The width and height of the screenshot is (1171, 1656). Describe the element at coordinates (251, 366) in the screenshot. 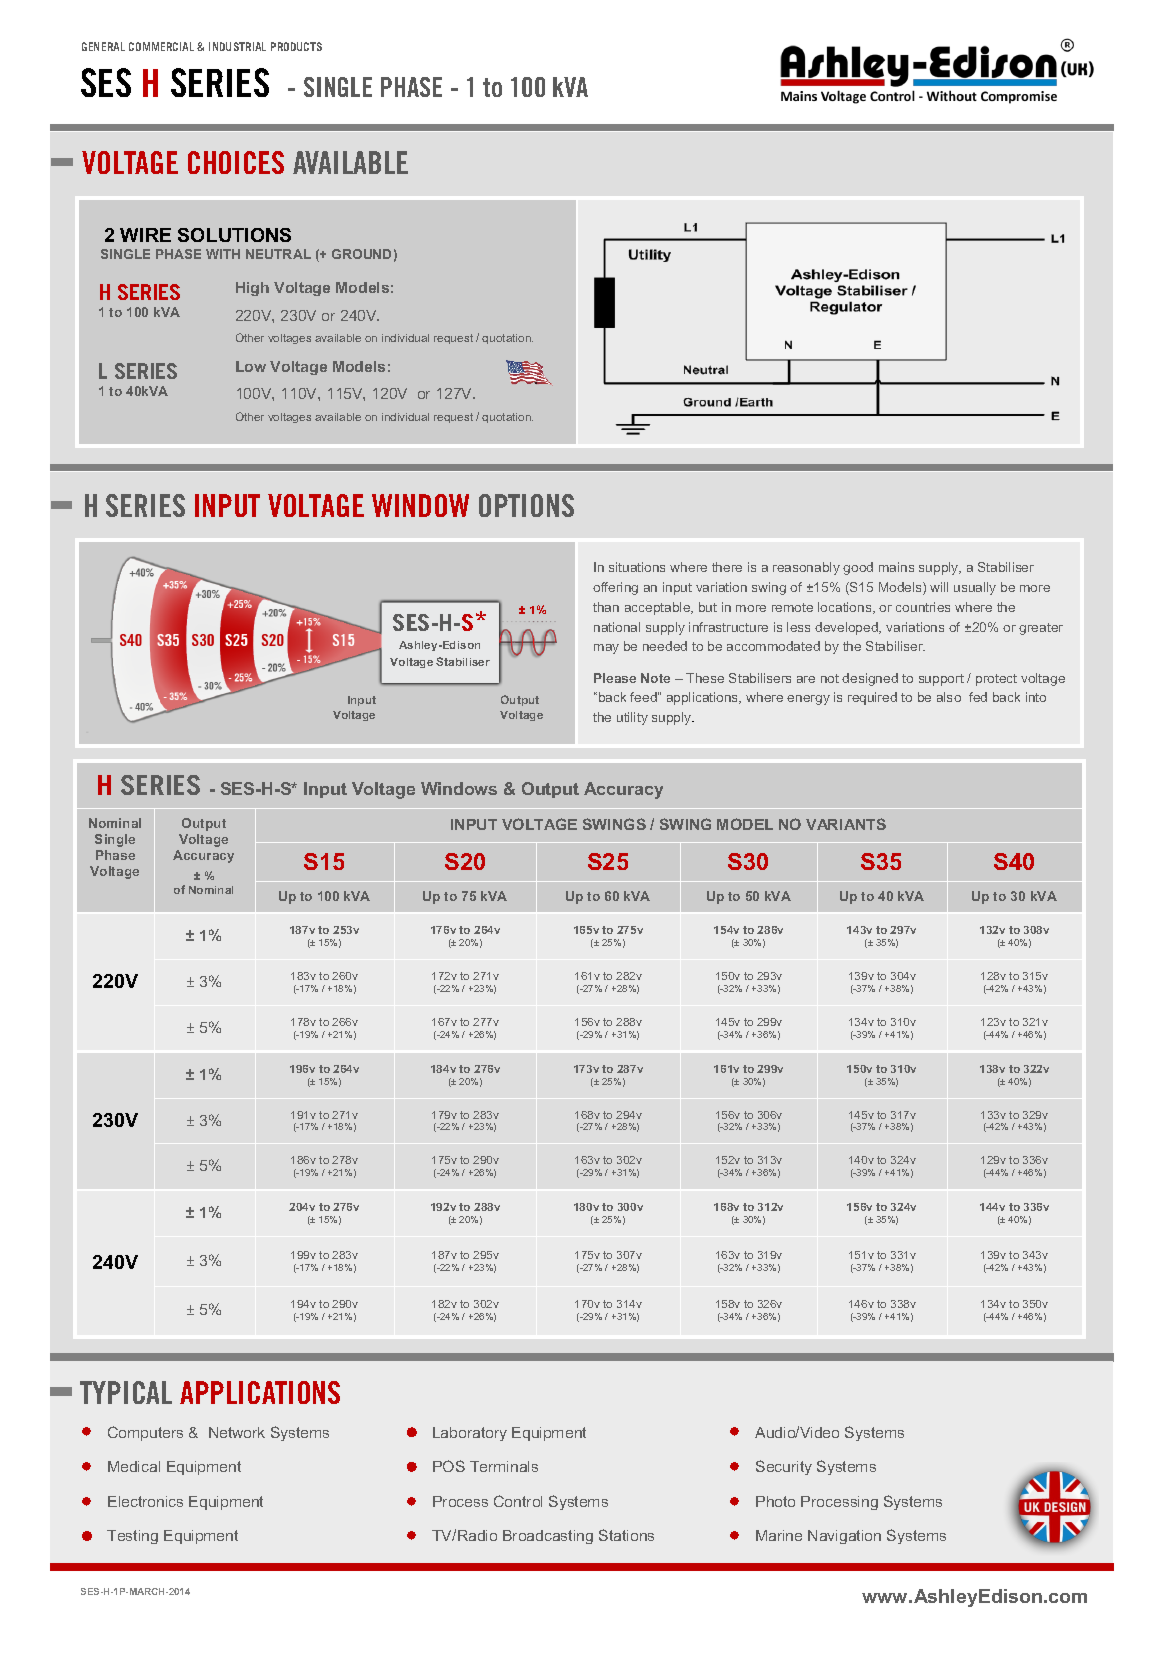

I see `Low` at that location.
